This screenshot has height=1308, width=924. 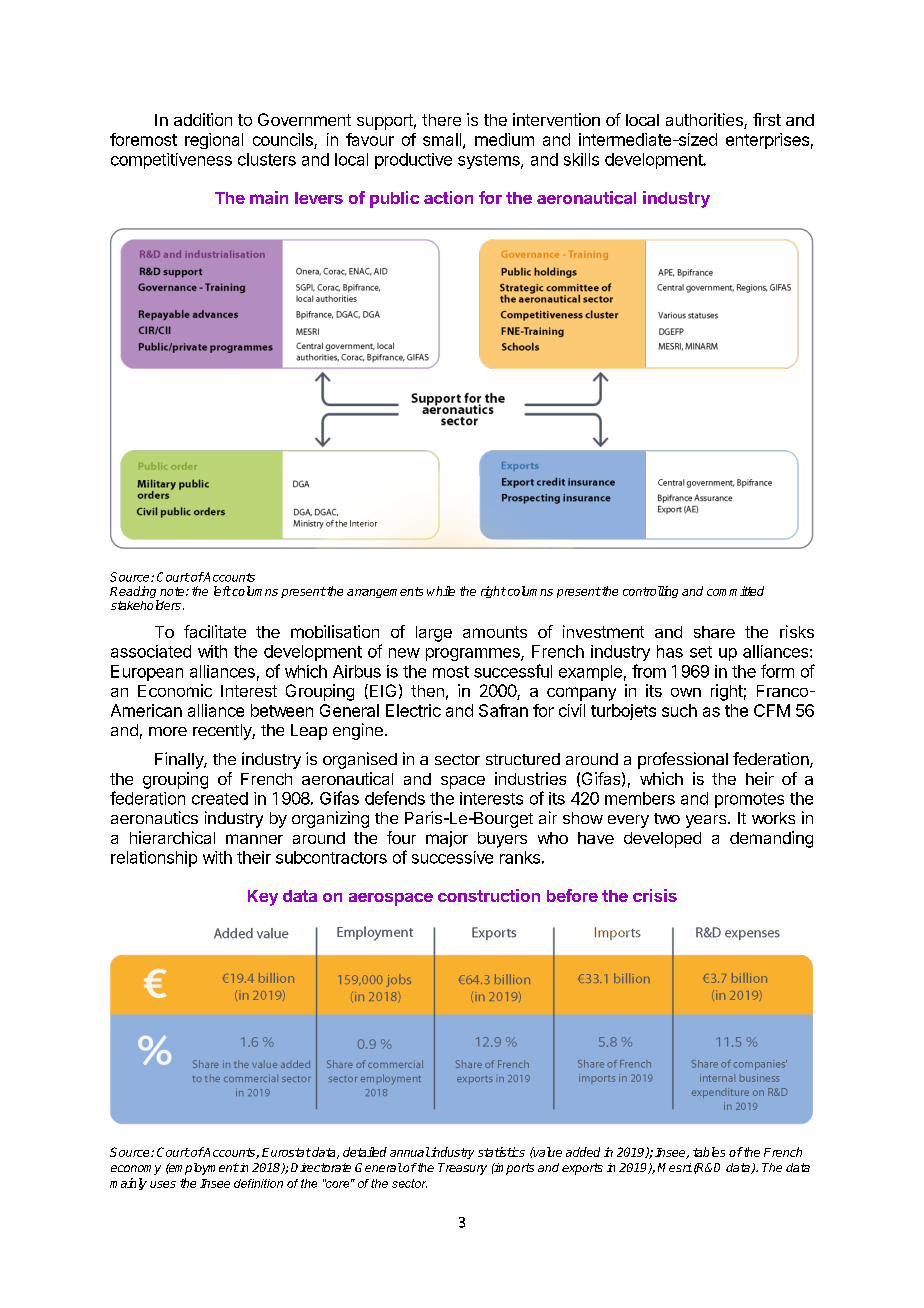 What do you see at coordinates (705, 121) in the screenshot?
I see `authorities` at bounding box center [705, 121].
